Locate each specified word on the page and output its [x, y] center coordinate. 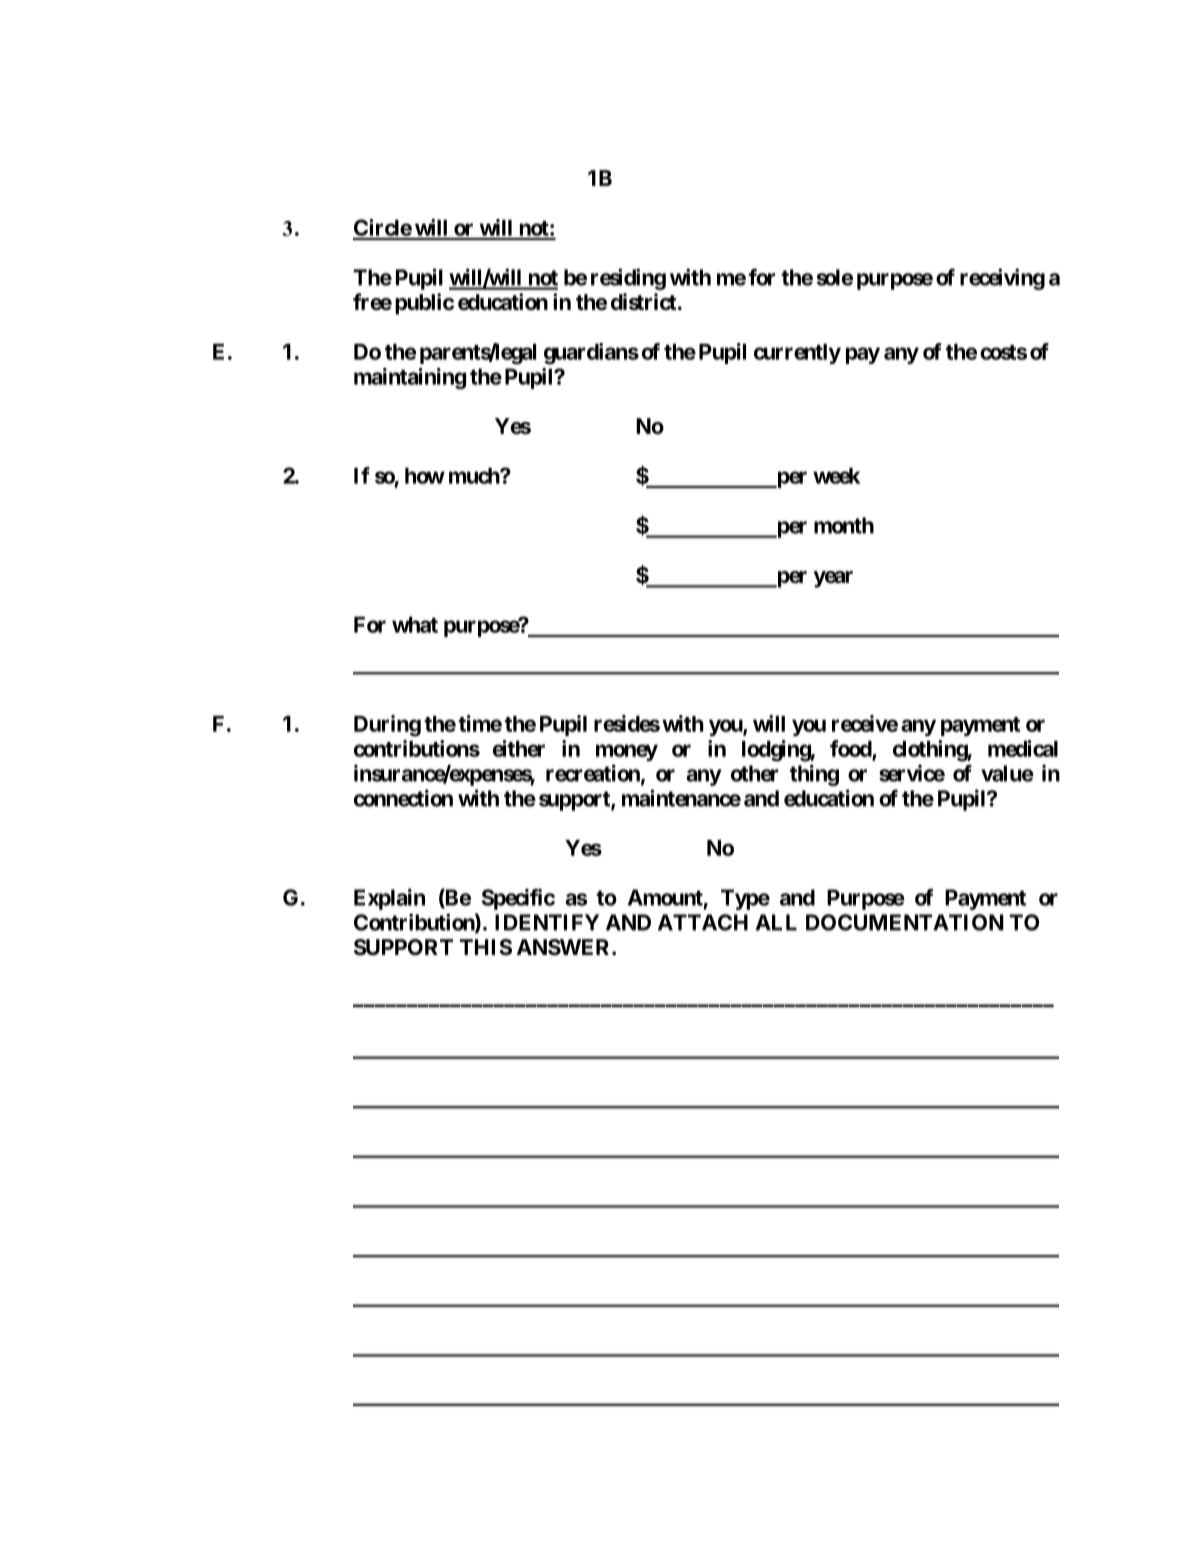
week [836, 476]
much [475, 476]
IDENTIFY [547, 922]
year [833, 579]
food [851, 749]
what [415, 625]
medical [1023, 748]
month [844, 525]
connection [403, 798]
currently [797, 354]
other [754, 773]
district [644, 301]
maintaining [410, 378]
